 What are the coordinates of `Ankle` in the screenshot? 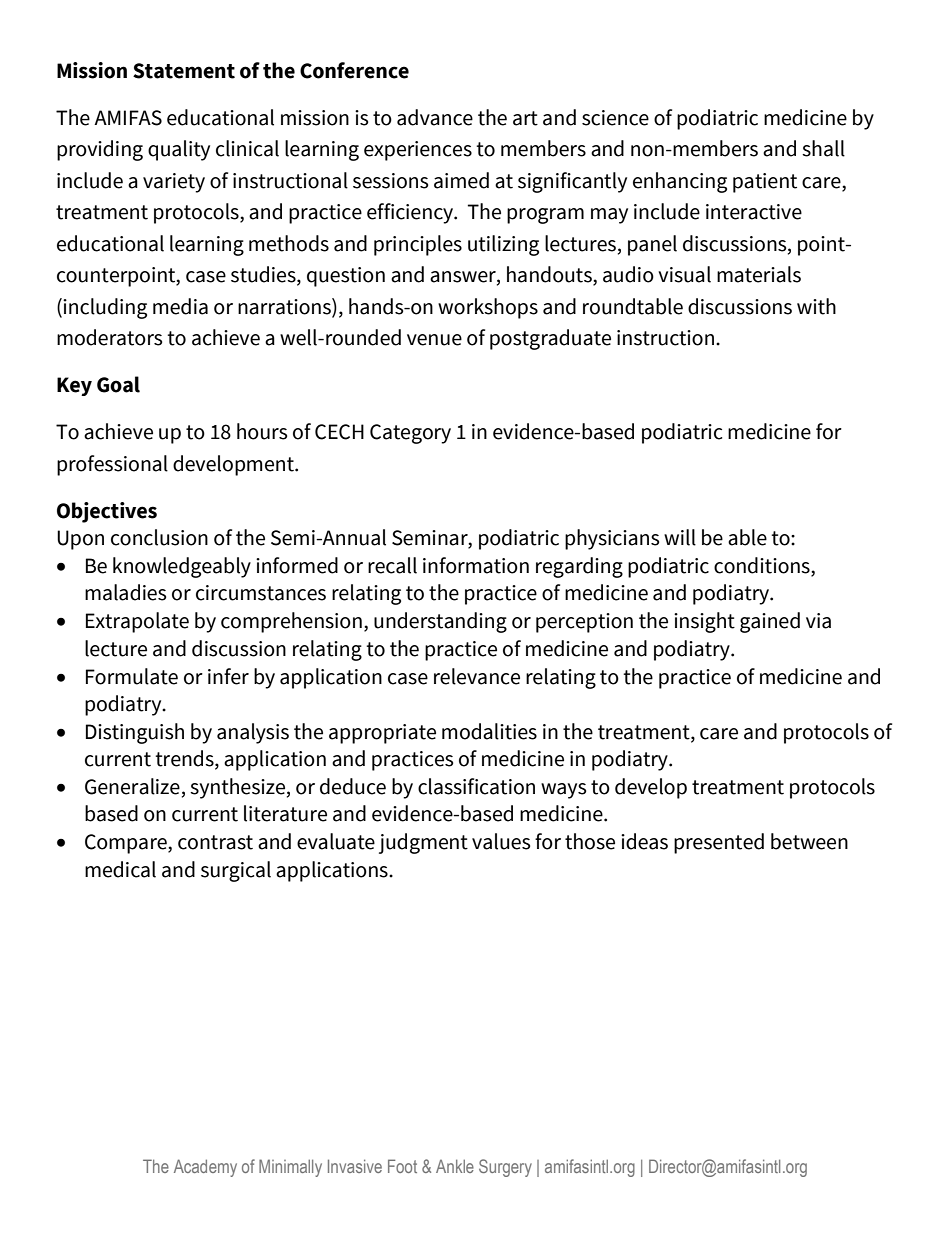 It's located at (455, 1166).
